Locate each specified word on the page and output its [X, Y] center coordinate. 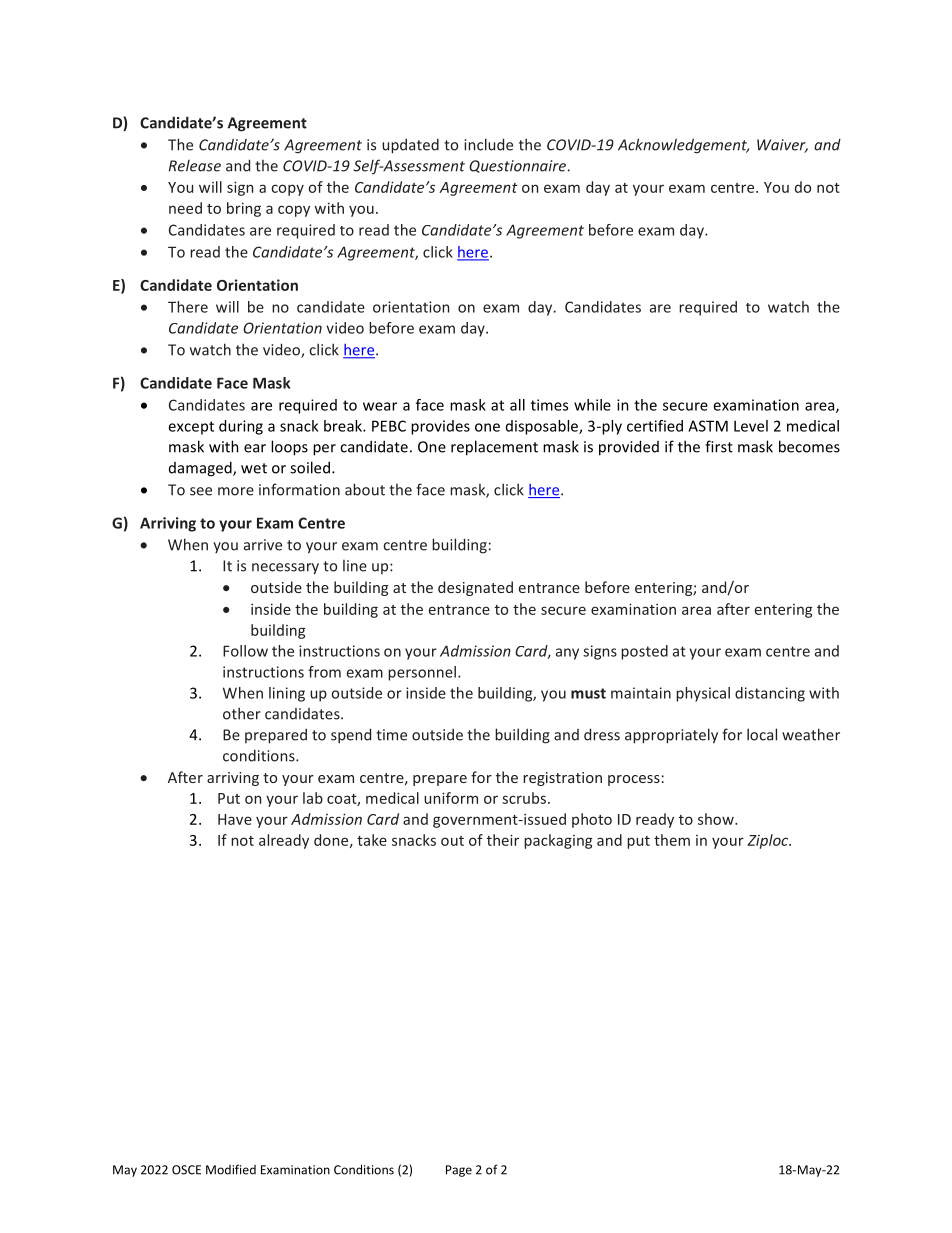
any [567, 654]
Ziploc [769, 841]
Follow [245, 651]
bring [244, 209]
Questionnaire [518, 166]
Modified [231, 1169]
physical [703, 694]
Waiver [782, 146]
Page [459, 1171]
